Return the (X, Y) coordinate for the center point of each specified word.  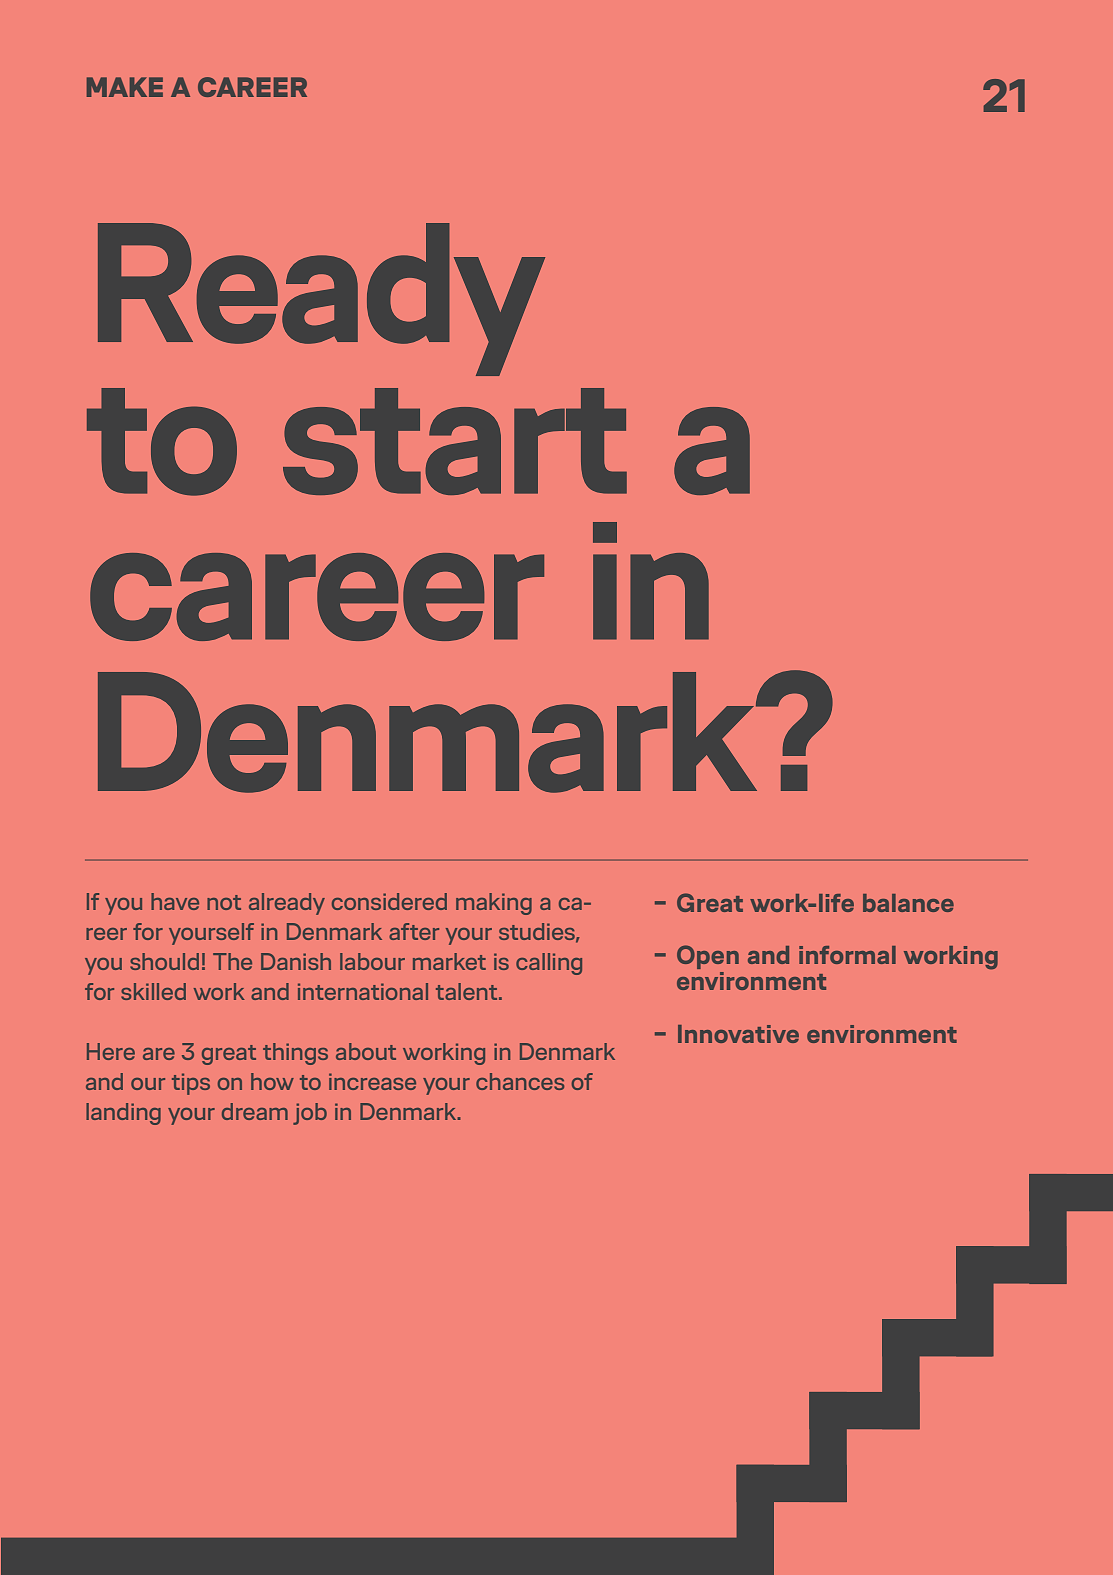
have (175, 901)
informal (847, 955)
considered (389, 901)
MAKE (125, 87)
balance (908, 903)
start (455, 441)
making (494, 904)
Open (708, 957)
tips (191, 1084)
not (224, 902)
